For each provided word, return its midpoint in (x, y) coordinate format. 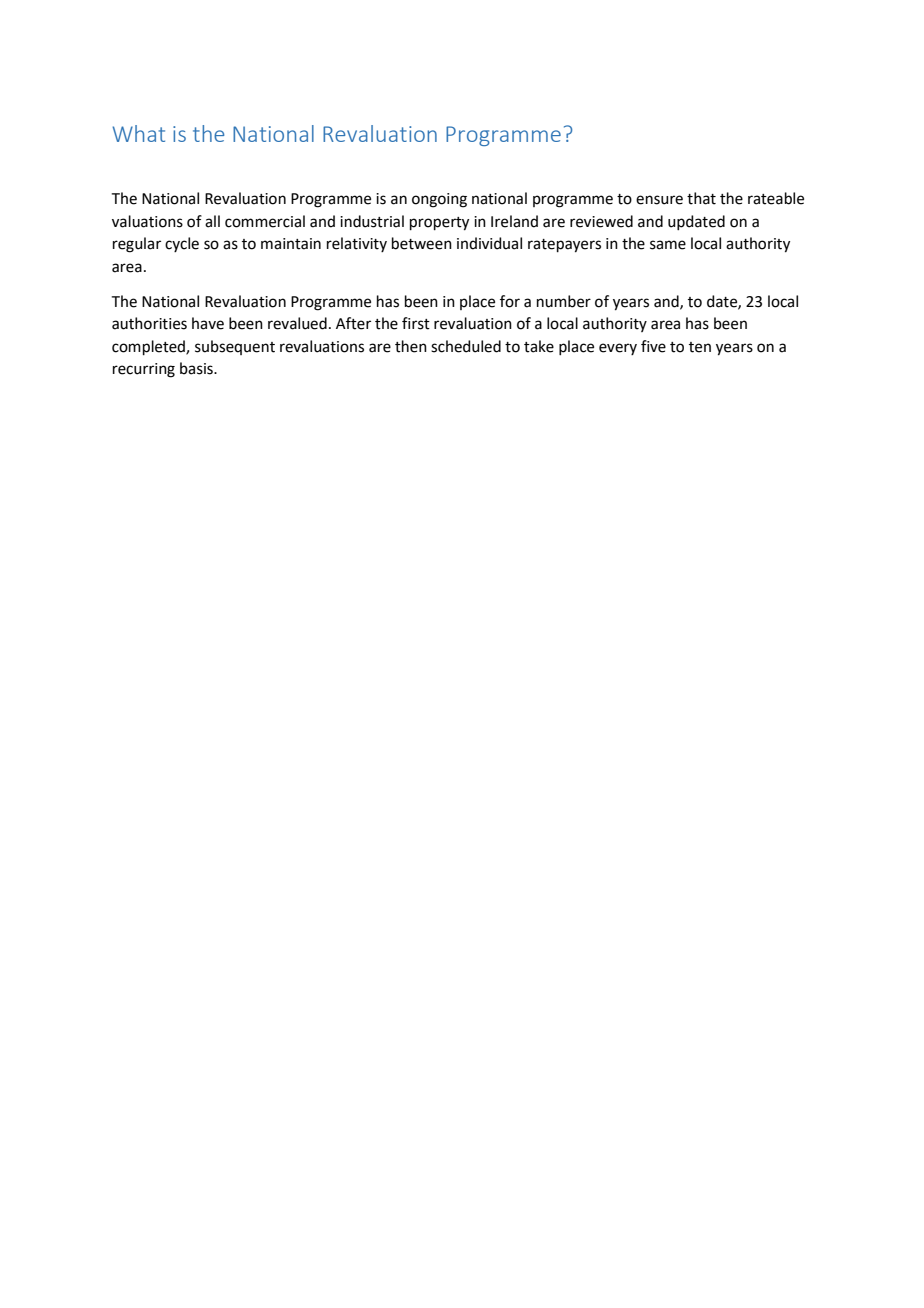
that (701, 198)
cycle (182, 244)
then (411, 346)
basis (197, 368)
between (422, 243)
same (668, 245)
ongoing (439, 200)
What (138, 133)
